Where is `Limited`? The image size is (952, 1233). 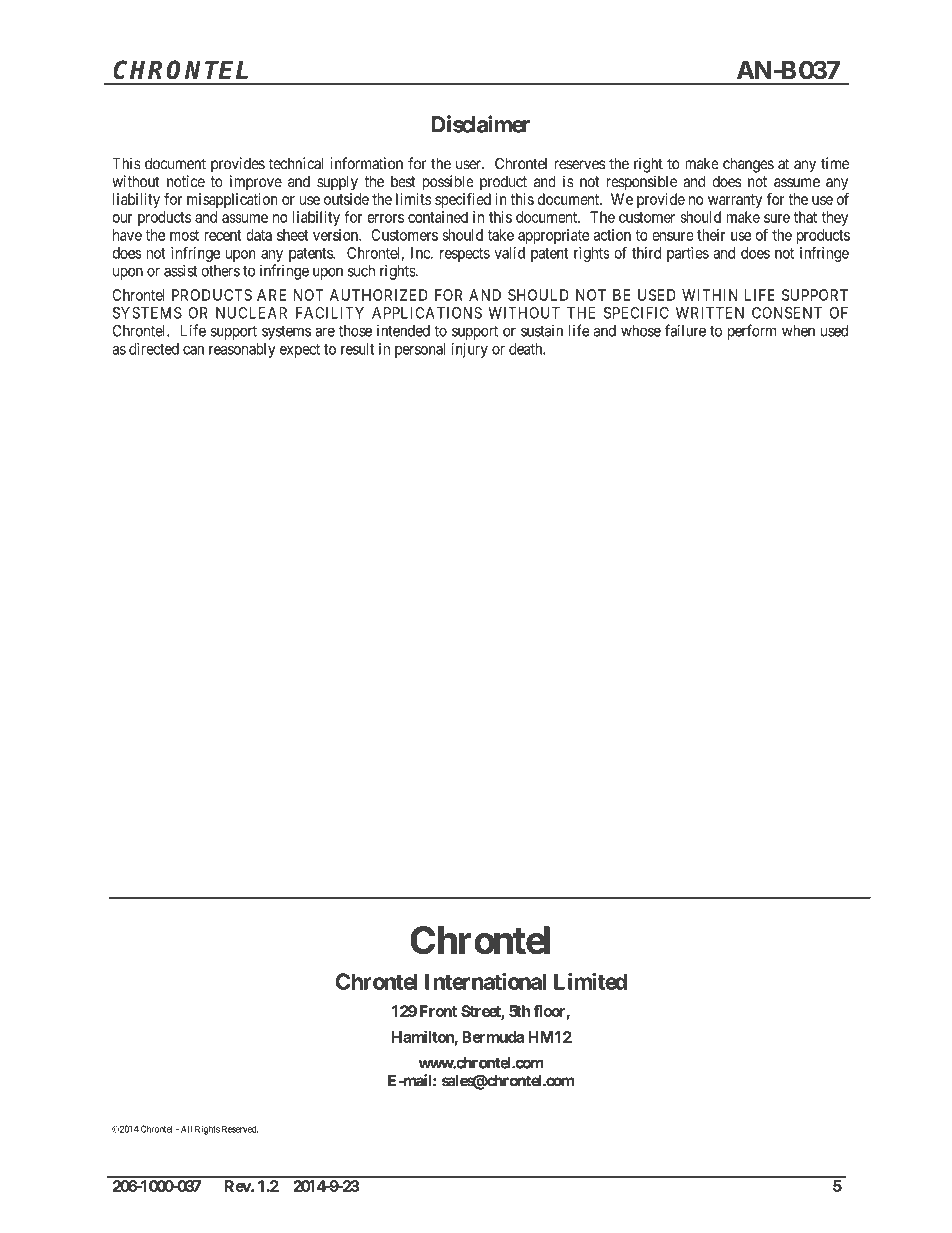 Limited is located at coordinates (590, 981).
